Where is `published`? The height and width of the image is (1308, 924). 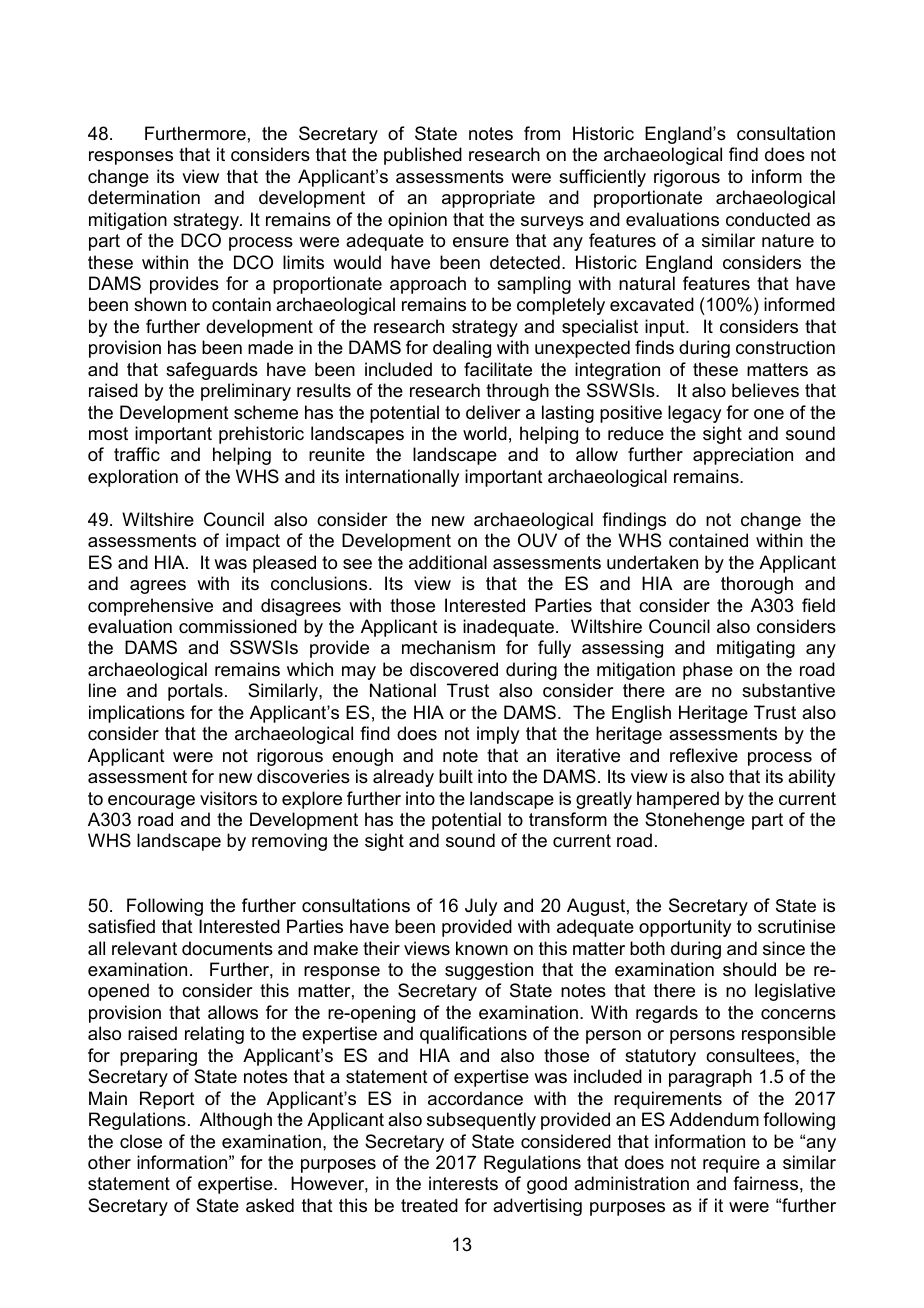
published is located at coordinates (423, 156).
